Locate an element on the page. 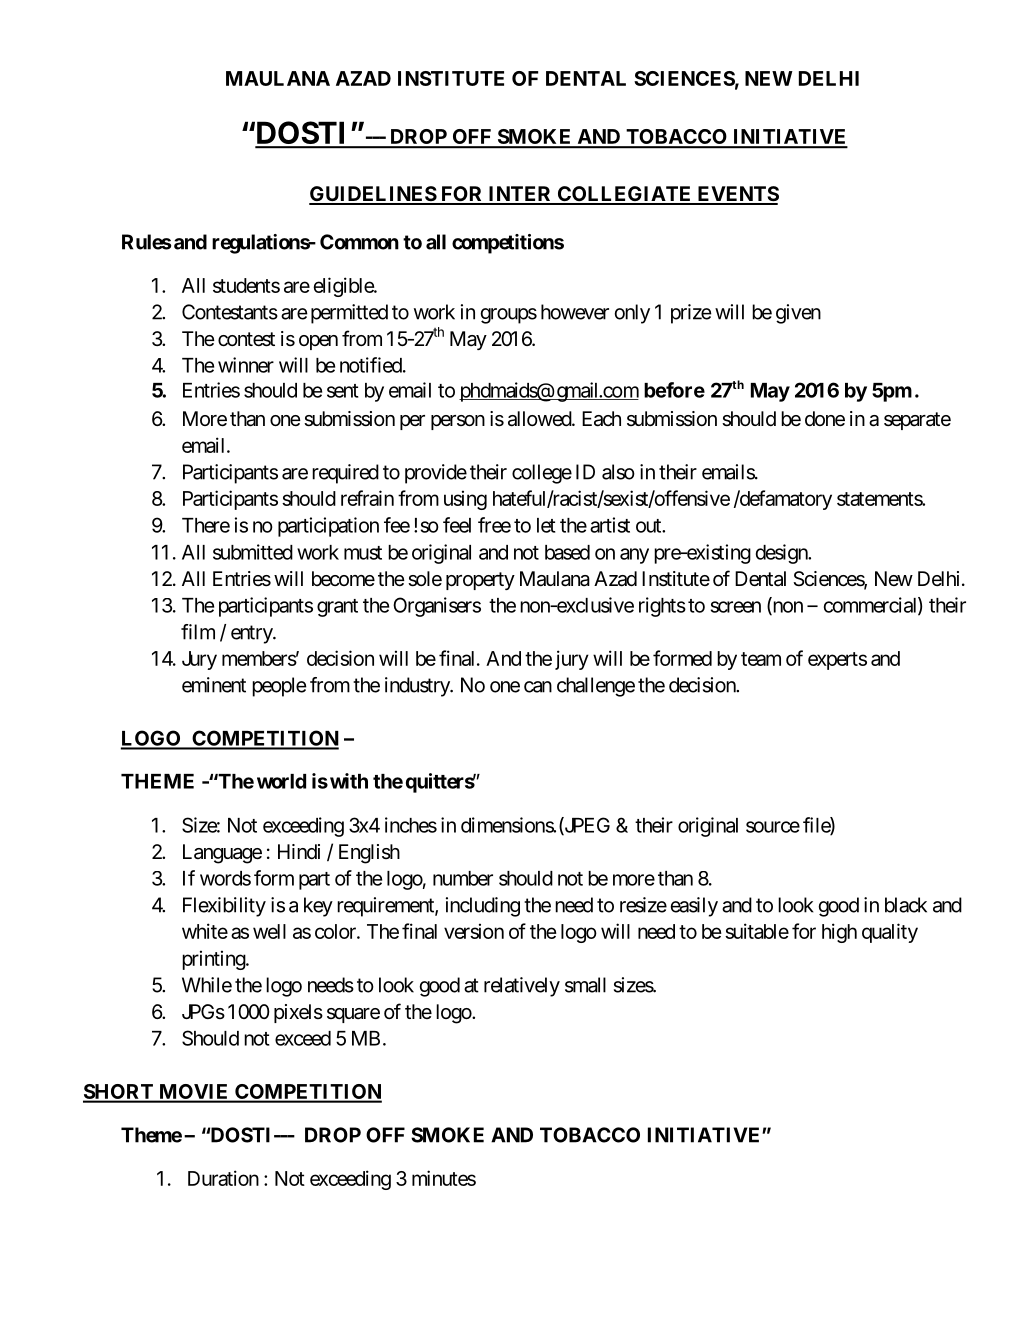  given is located at coordinates (798, 314).
